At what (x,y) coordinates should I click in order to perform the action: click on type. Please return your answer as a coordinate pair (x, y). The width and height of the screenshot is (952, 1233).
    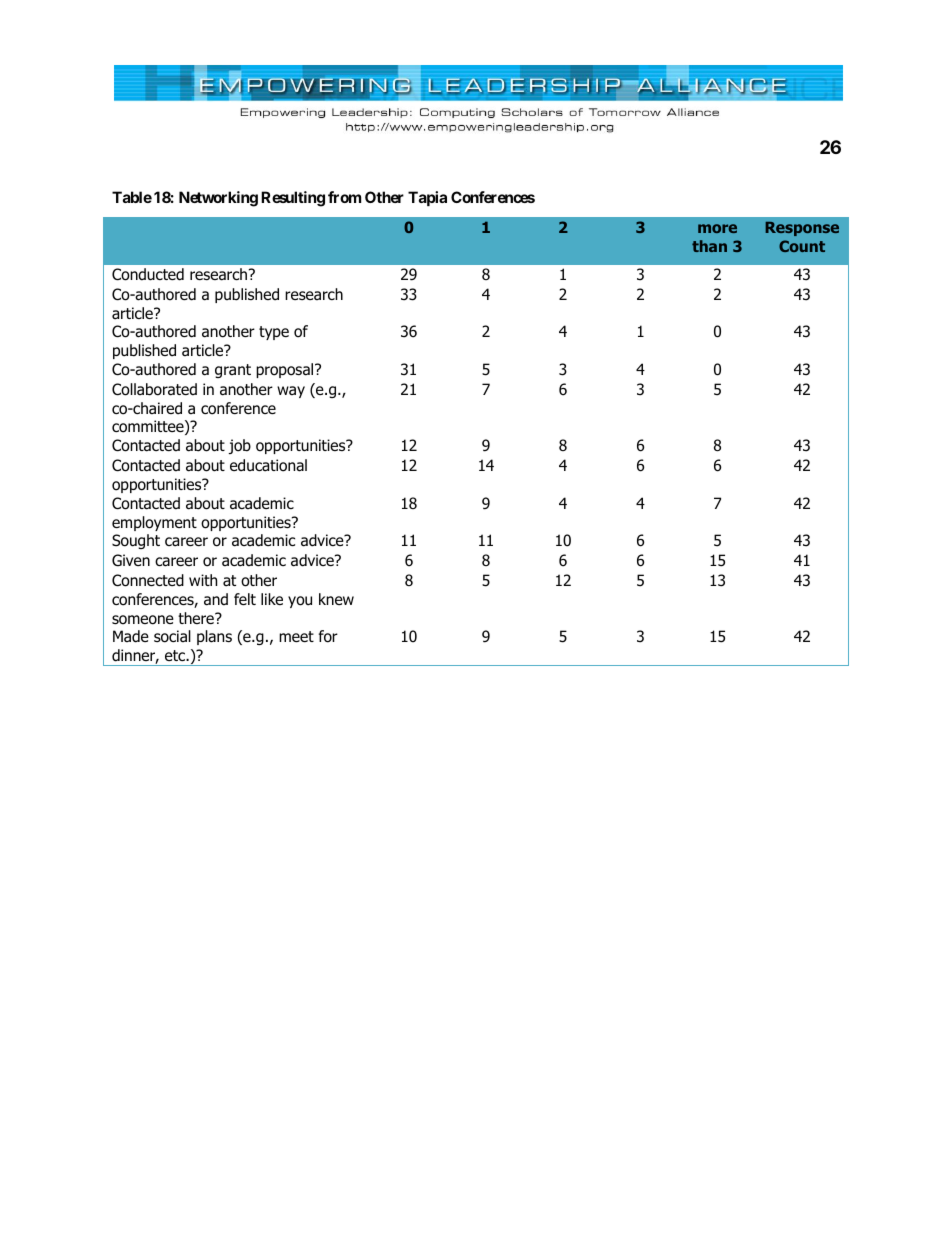
    Looking at the image, I should click on (274, 333).
